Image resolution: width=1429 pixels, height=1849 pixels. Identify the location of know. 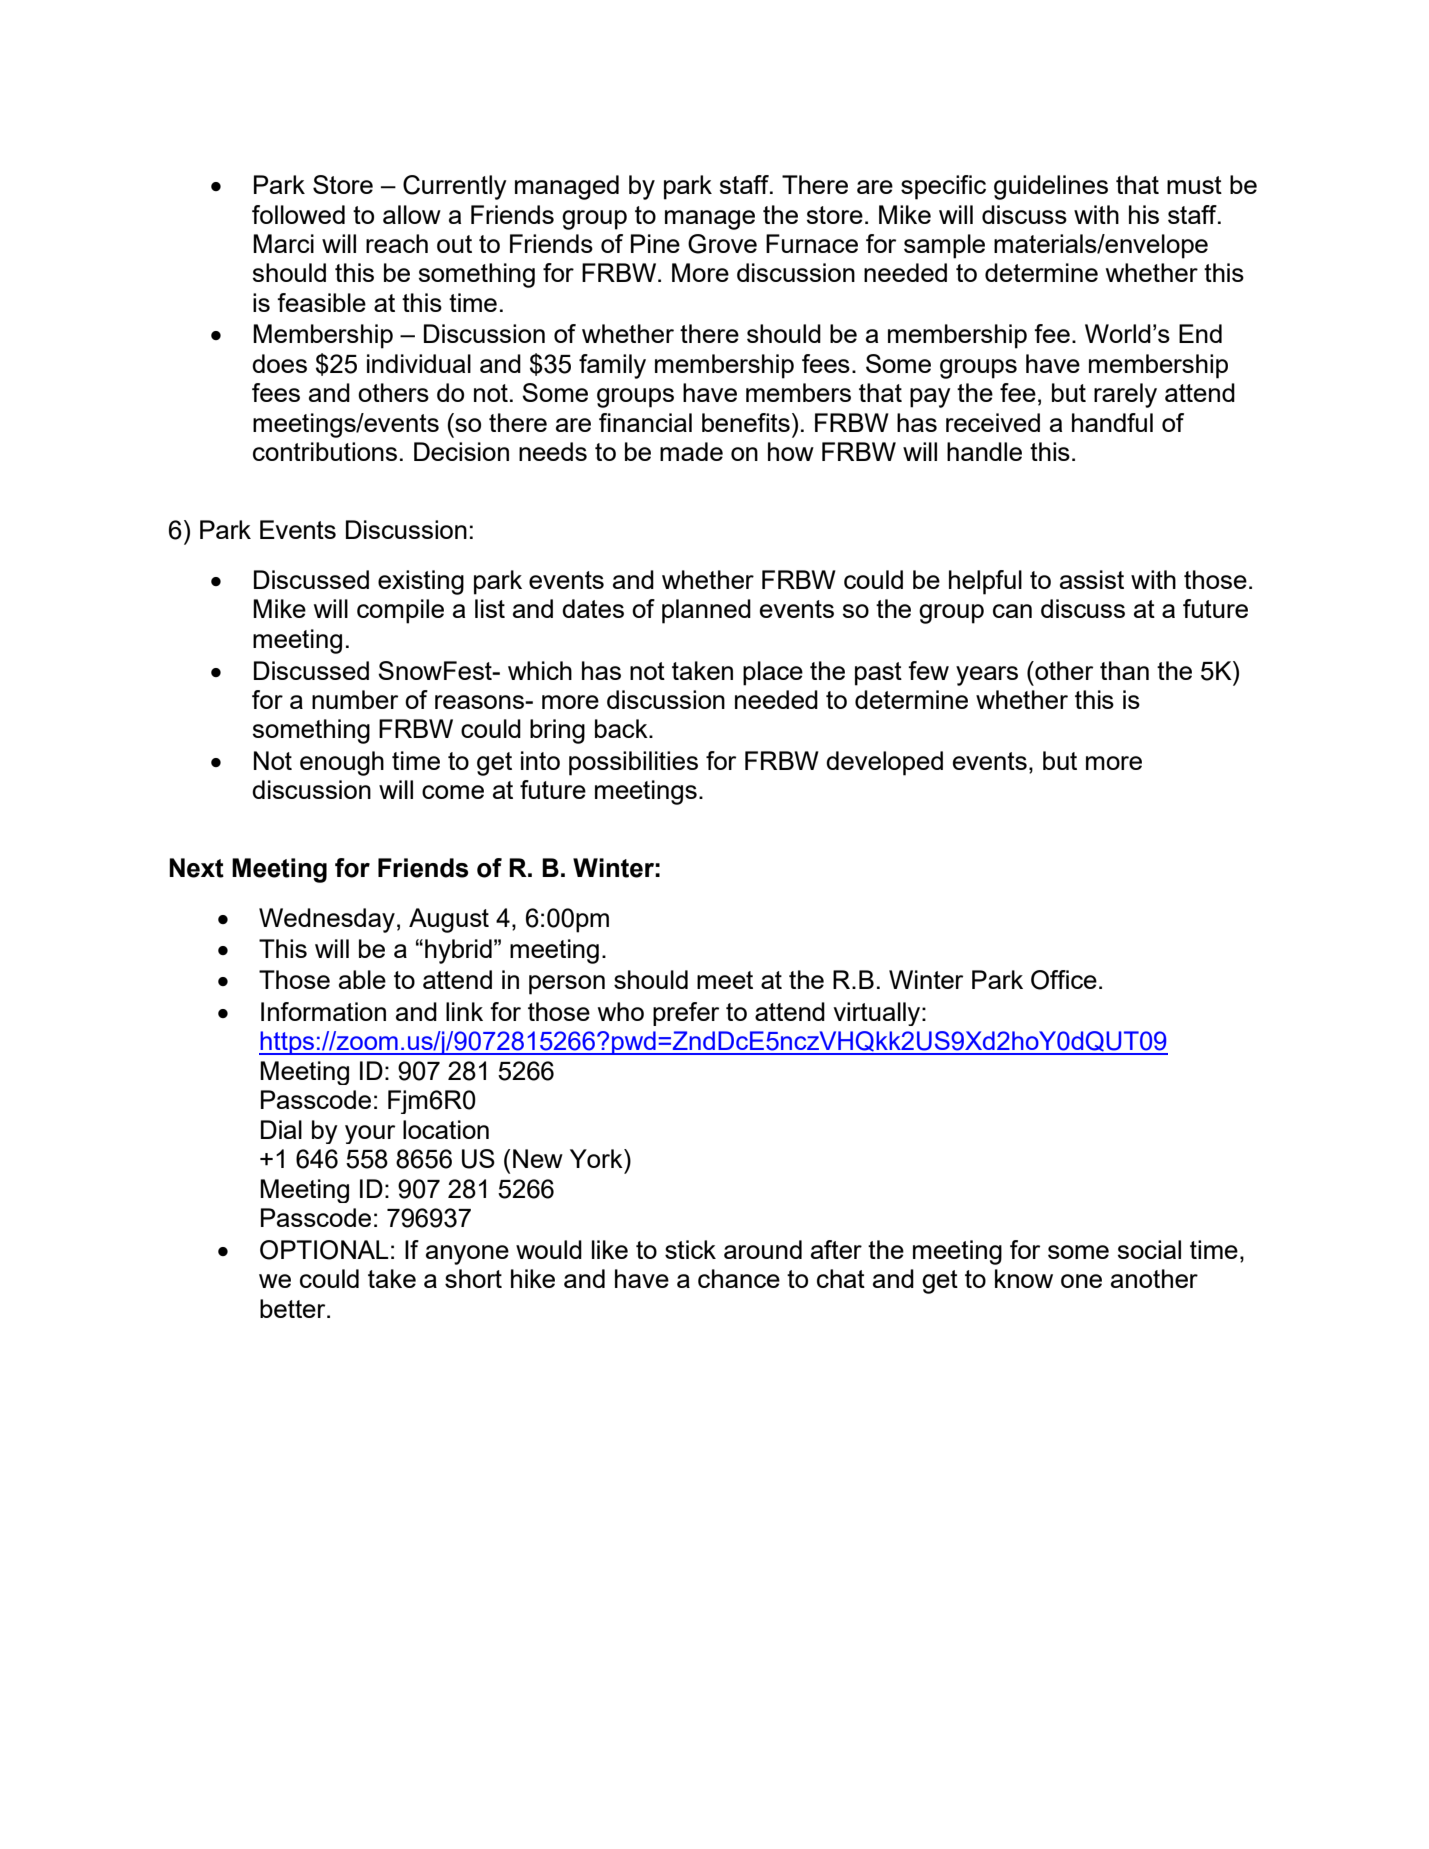
(1024, 1278).
